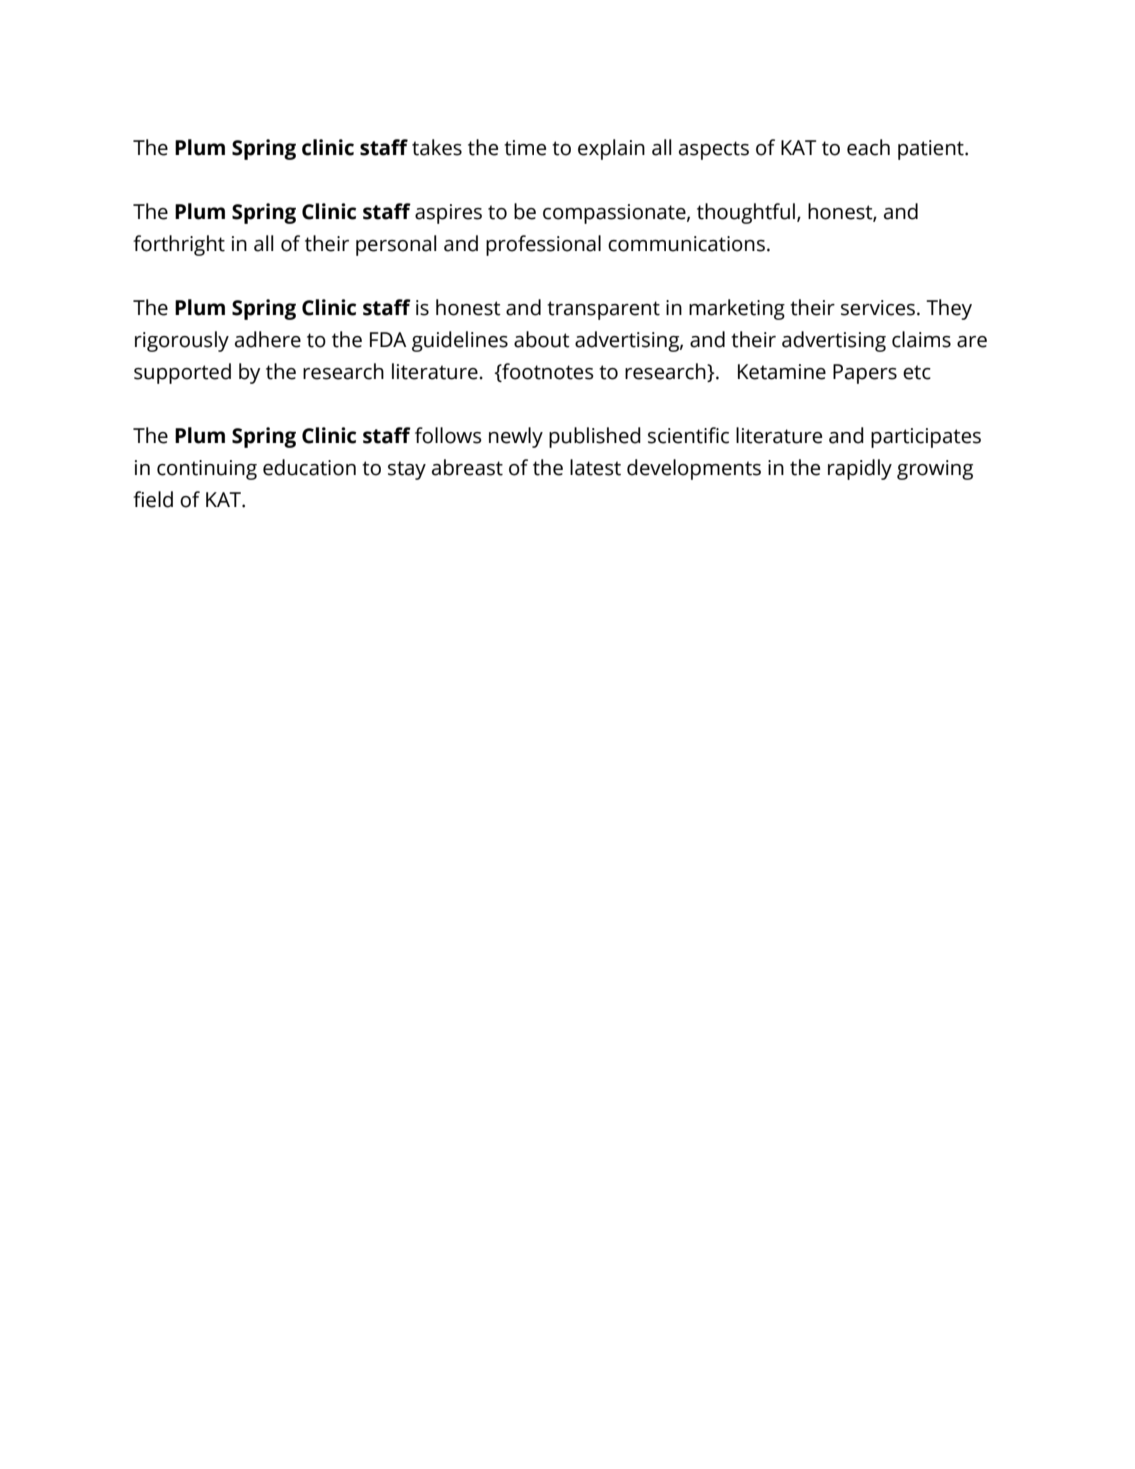 The image size is (1135, 1469). I want to click on about, so click(542, 339).
